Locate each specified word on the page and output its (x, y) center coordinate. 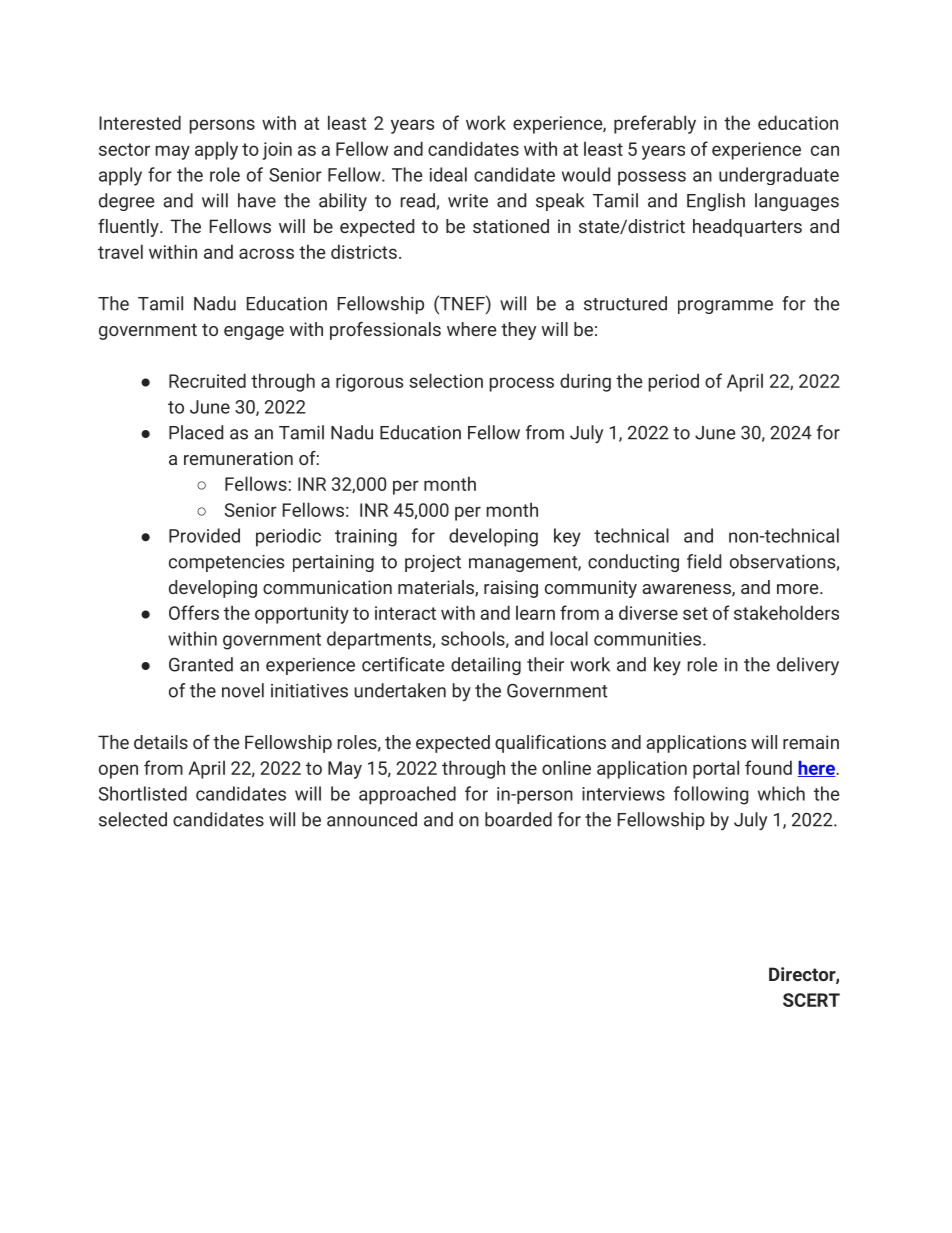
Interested (140, 122)
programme (725, 307)
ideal (448, 174)
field (704, 561)
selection (446, 380)
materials (437, 588)
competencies (226, 563)
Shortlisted (143, 793)
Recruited (207, 380)
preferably (655, 124)
